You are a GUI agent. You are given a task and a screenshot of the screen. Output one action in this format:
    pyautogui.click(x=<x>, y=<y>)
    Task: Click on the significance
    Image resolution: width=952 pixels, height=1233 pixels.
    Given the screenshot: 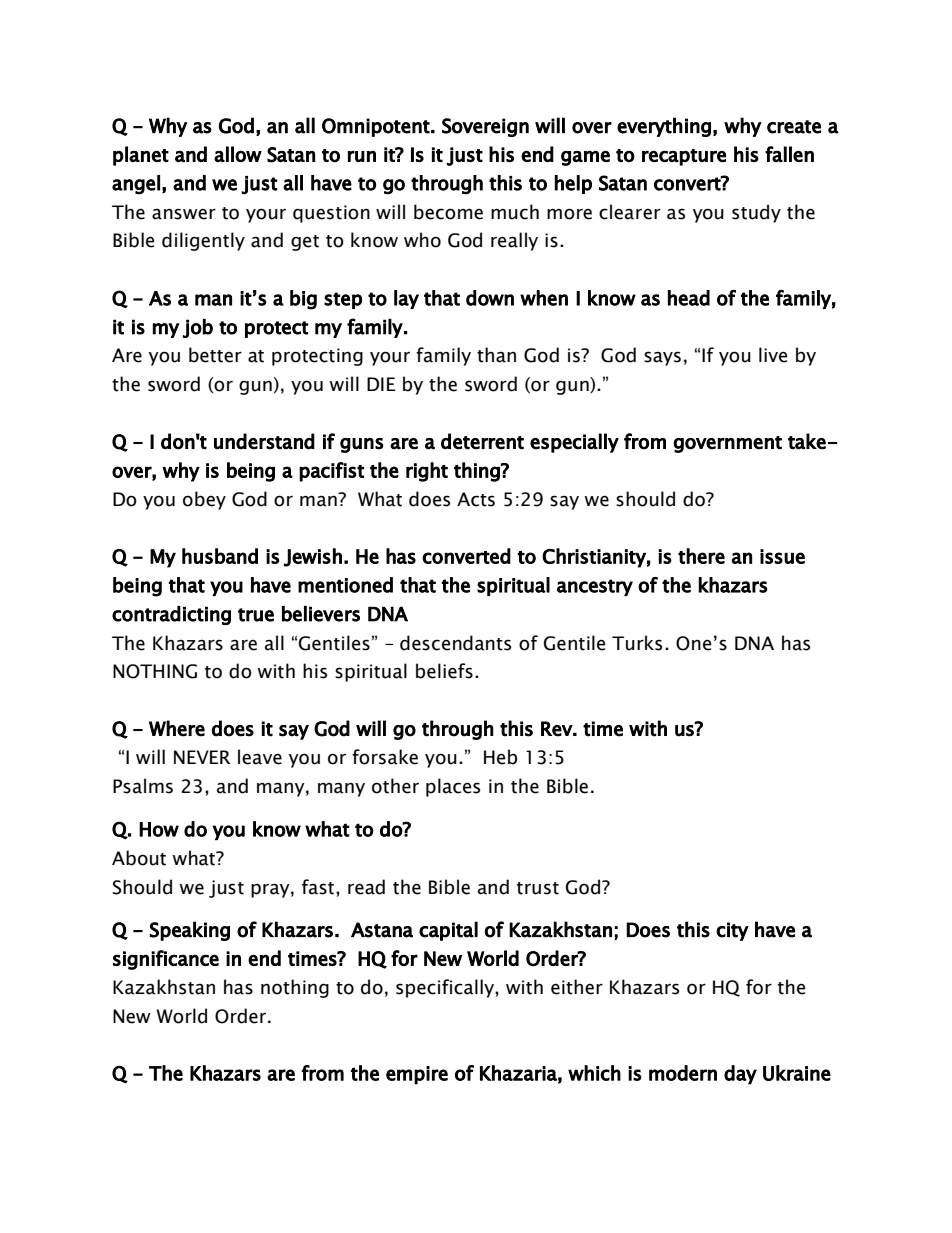 What is the action you would take?
    pyautogui.click(x=166, y=960)
